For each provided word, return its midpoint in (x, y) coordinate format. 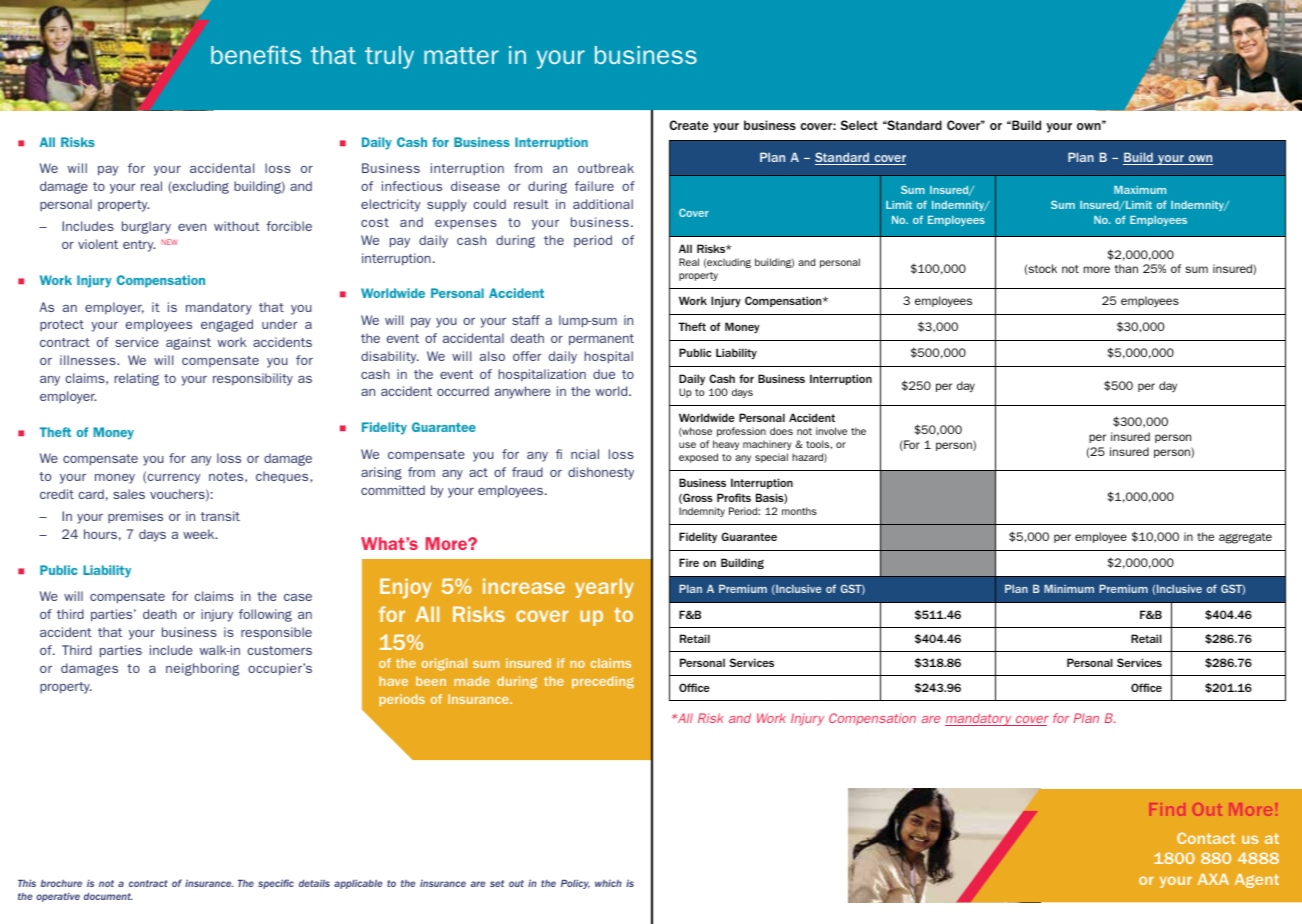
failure (594, 186)
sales (129, 494)
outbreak (606, 168)
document (108, 896)
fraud (527, 472)
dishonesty (601, 473)
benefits (256, 55)
